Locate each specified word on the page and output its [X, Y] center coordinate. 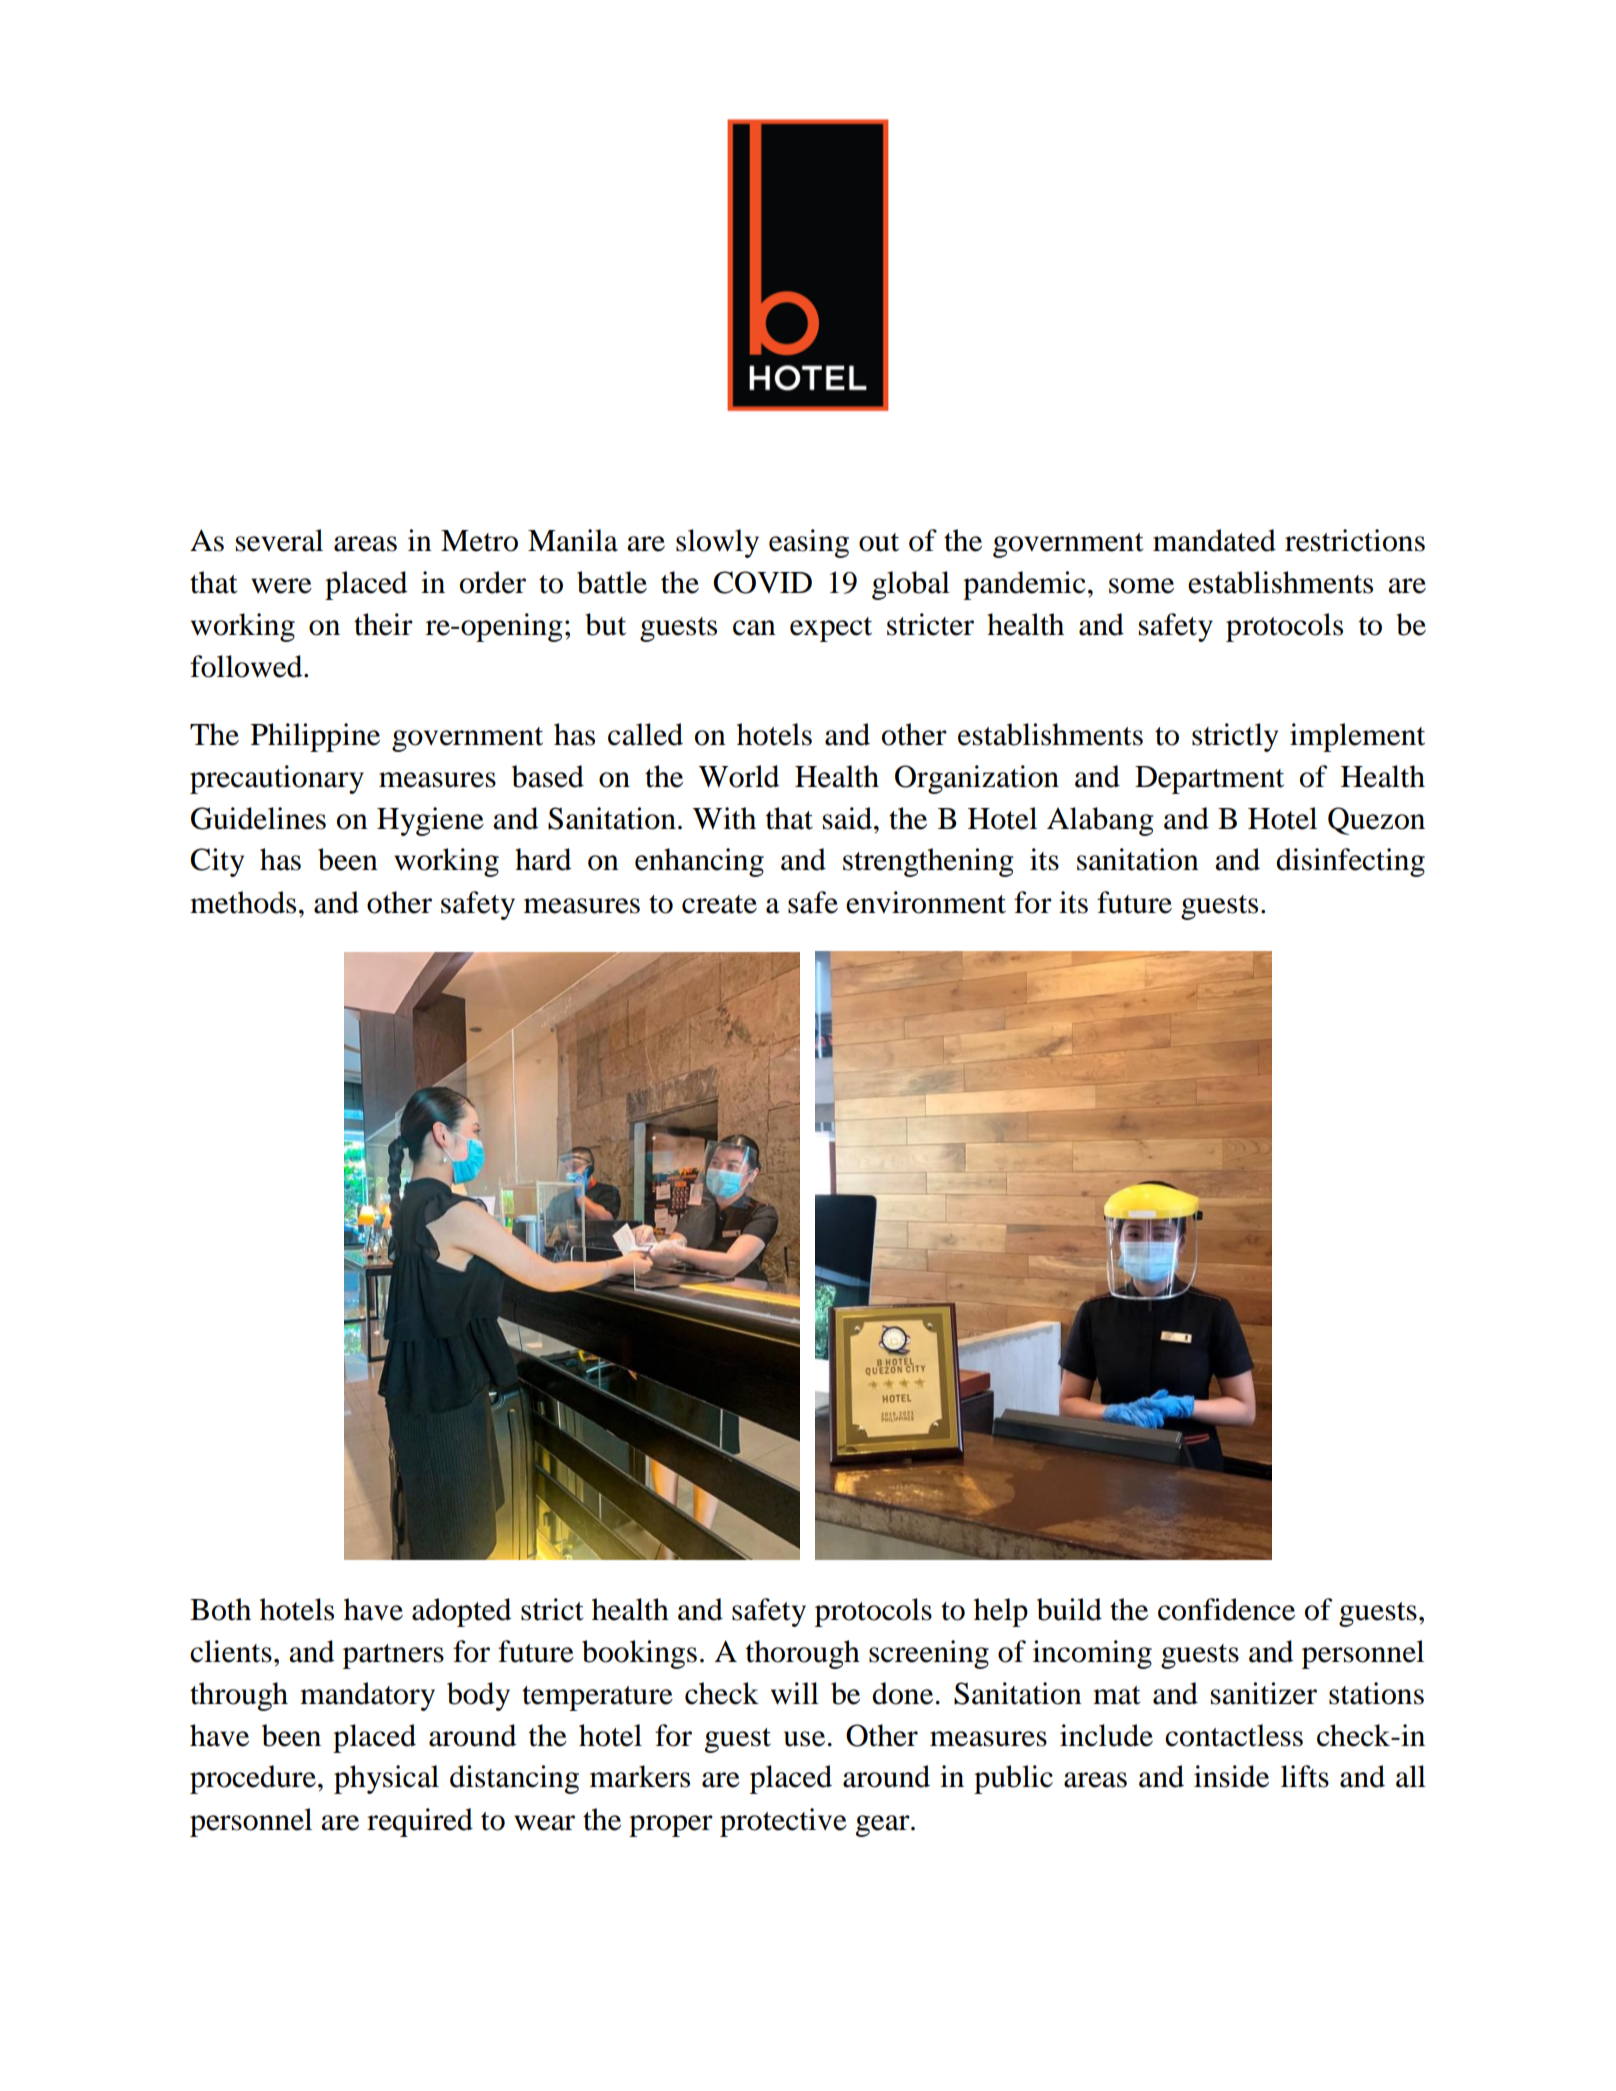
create [719, 904]
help [1001, 1612]
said [849, 818]
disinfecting [1350, 862]
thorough [803, 1654]
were [281, 586]
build [1069, 1609]
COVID [762, 582]
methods [243, 902]
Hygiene [430, 821]
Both [220, 1609]
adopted [461, 1612]
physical [386, 1779]
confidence [1226, 1609]
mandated [1214, 540]
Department [1209, 780]
